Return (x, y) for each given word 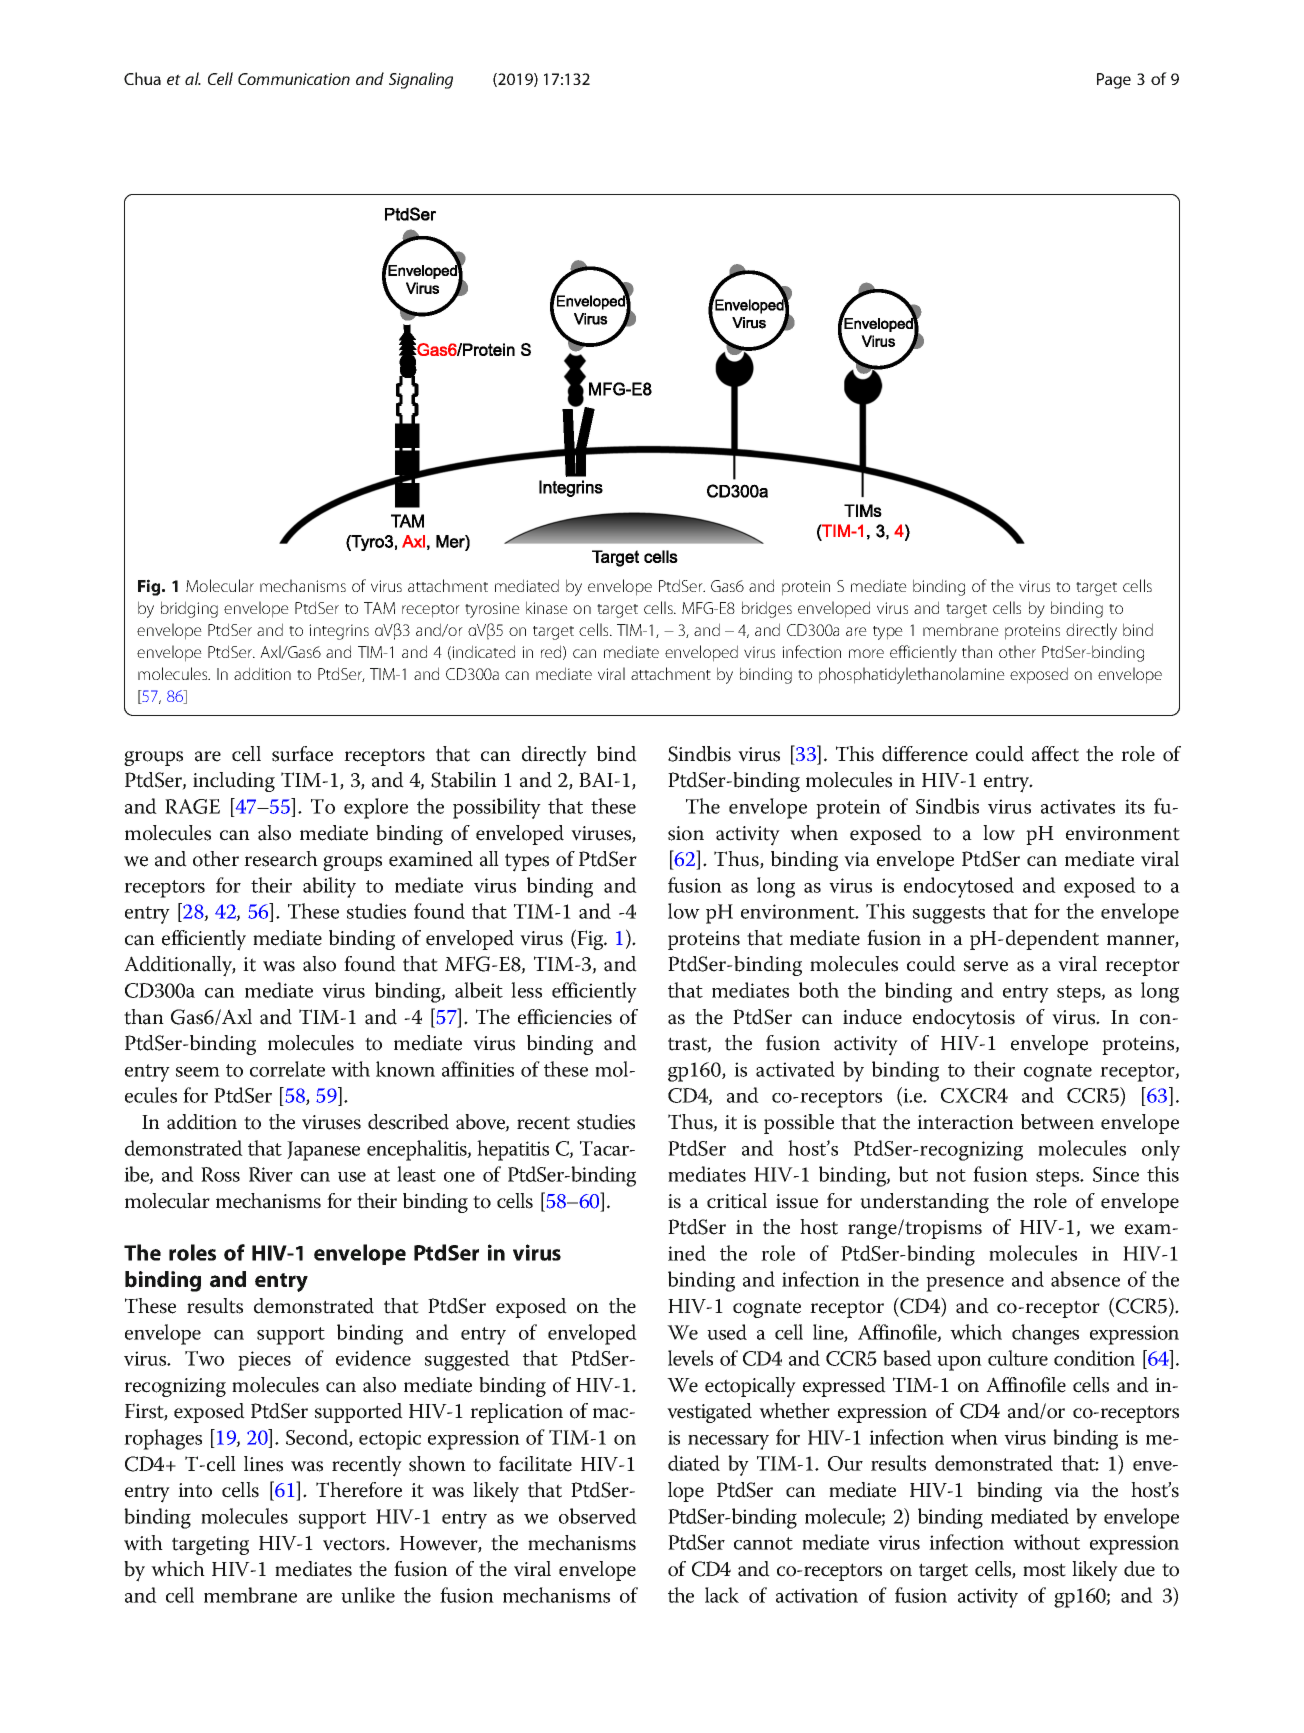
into (195, 1490)
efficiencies (565, 1017)
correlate (287, 1069)
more (866, 653)
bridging (189, 609)
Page (1114, 81)
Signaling (421, 80)
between (1057, 1122)
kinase (547, 607)
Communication (294, 79)
